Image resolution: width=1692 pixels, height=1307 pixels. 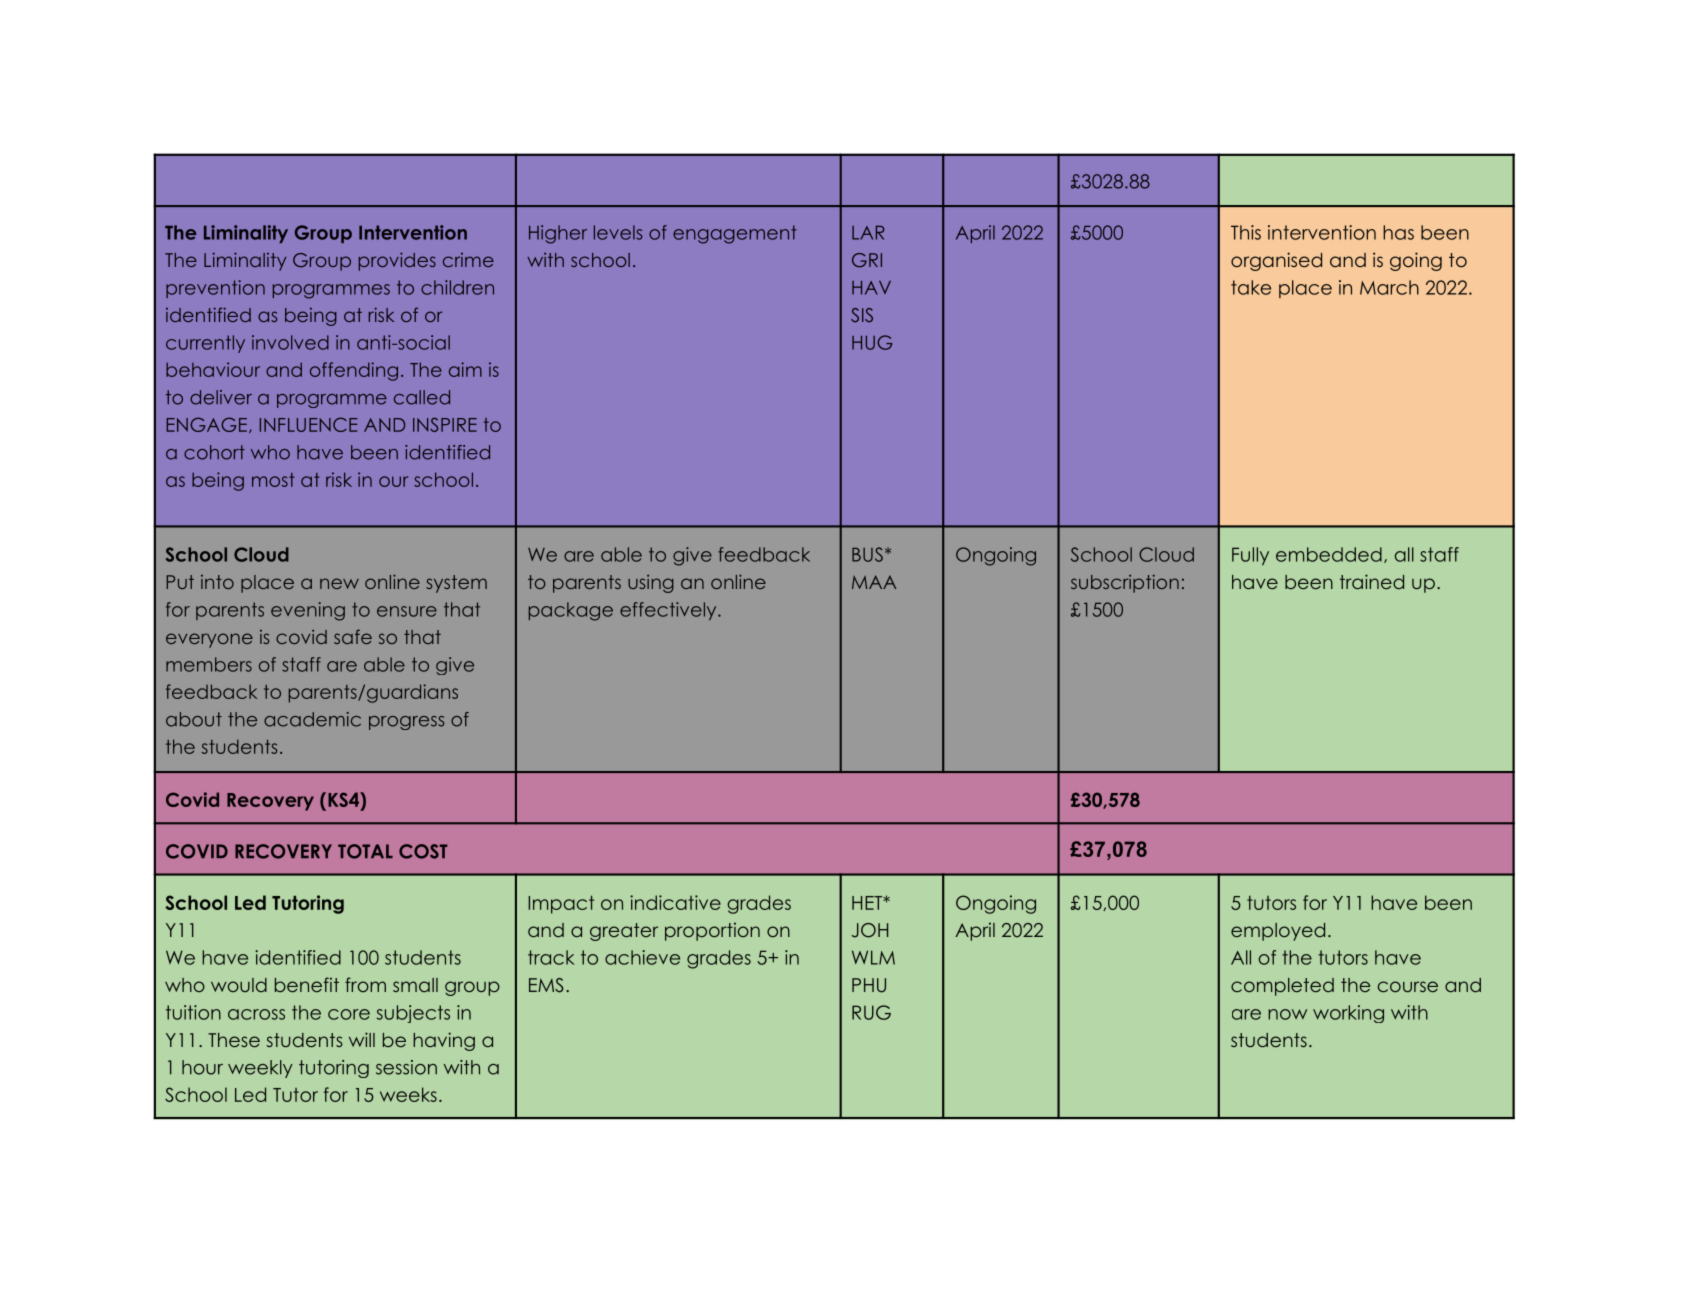 I want to click on organised, so click(x=1276, y=261).
